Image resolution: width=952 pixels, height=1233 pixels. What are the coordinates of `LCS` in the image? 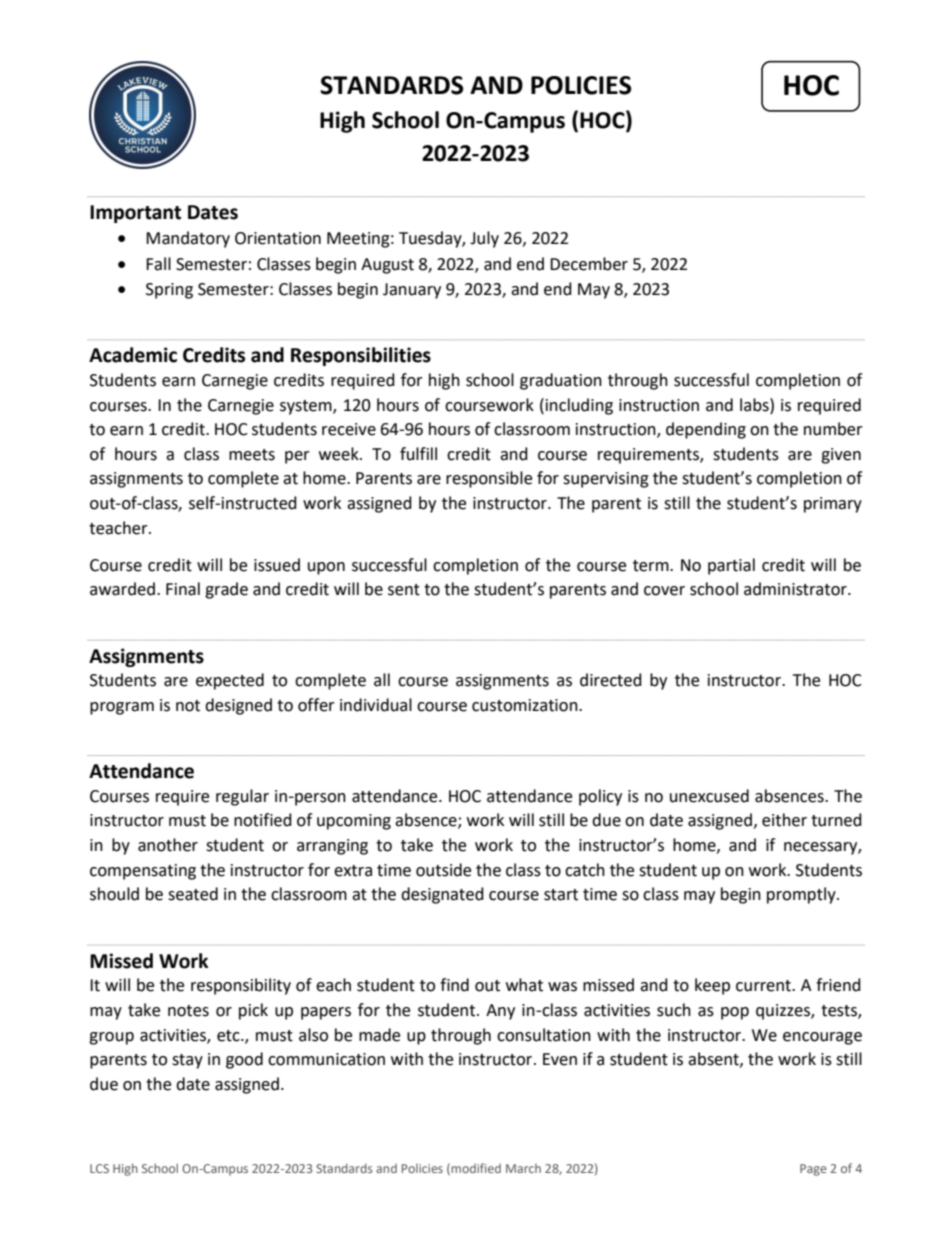 It's located at (99, 1168).
